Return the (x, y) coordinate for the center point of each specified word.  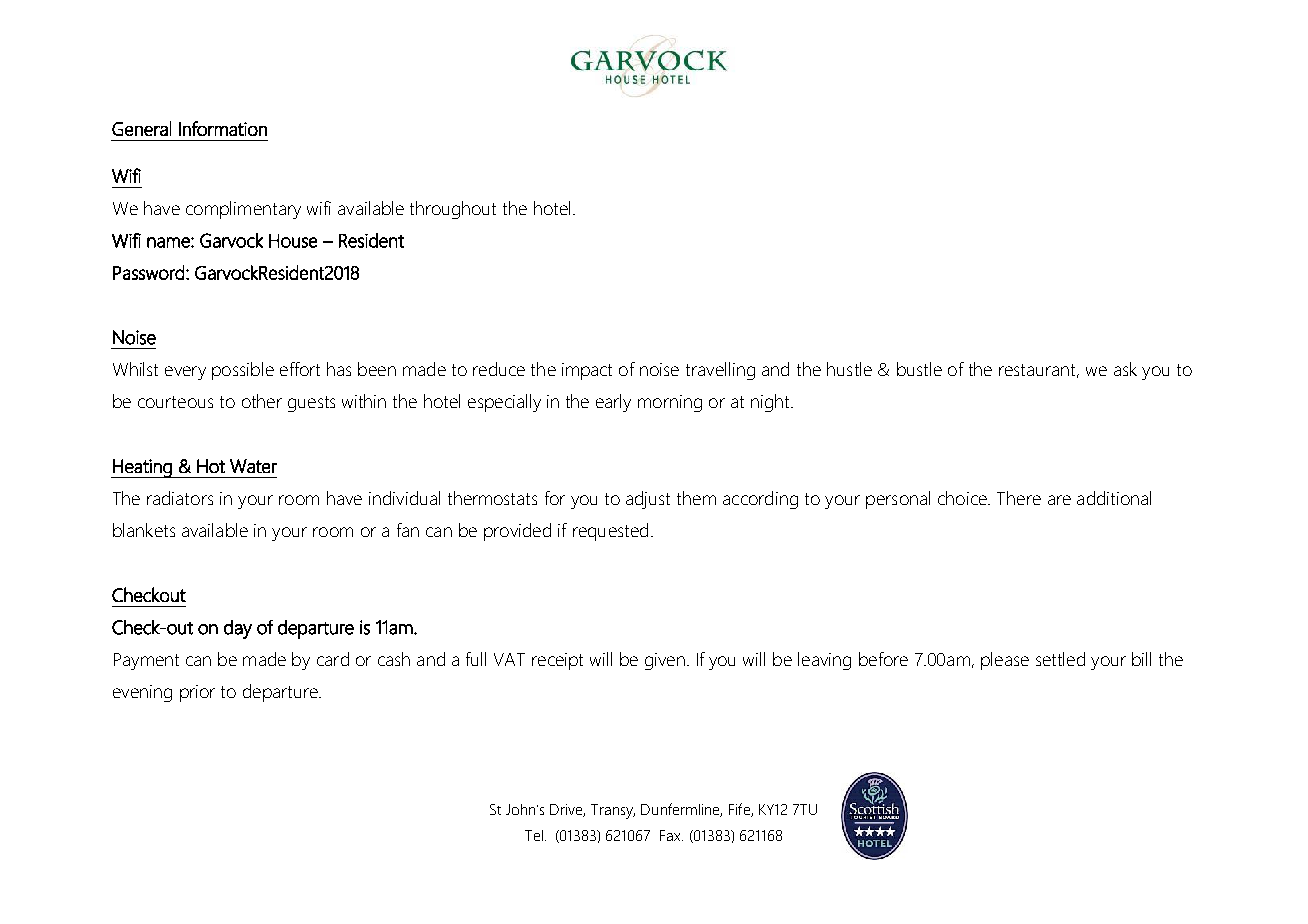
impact (587, 371)
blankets (144, 530)
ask (1125, 369)
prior (197, 693)
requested (610, 532)
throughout (453, 210)
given (665, 661)
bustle (919, 369)
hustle (849, 369)
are (1059, 500)
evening (142, 693)
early (613, 403)
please (1005, 661)
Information (223, 128)
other (262, 401)
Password (148, 272)
